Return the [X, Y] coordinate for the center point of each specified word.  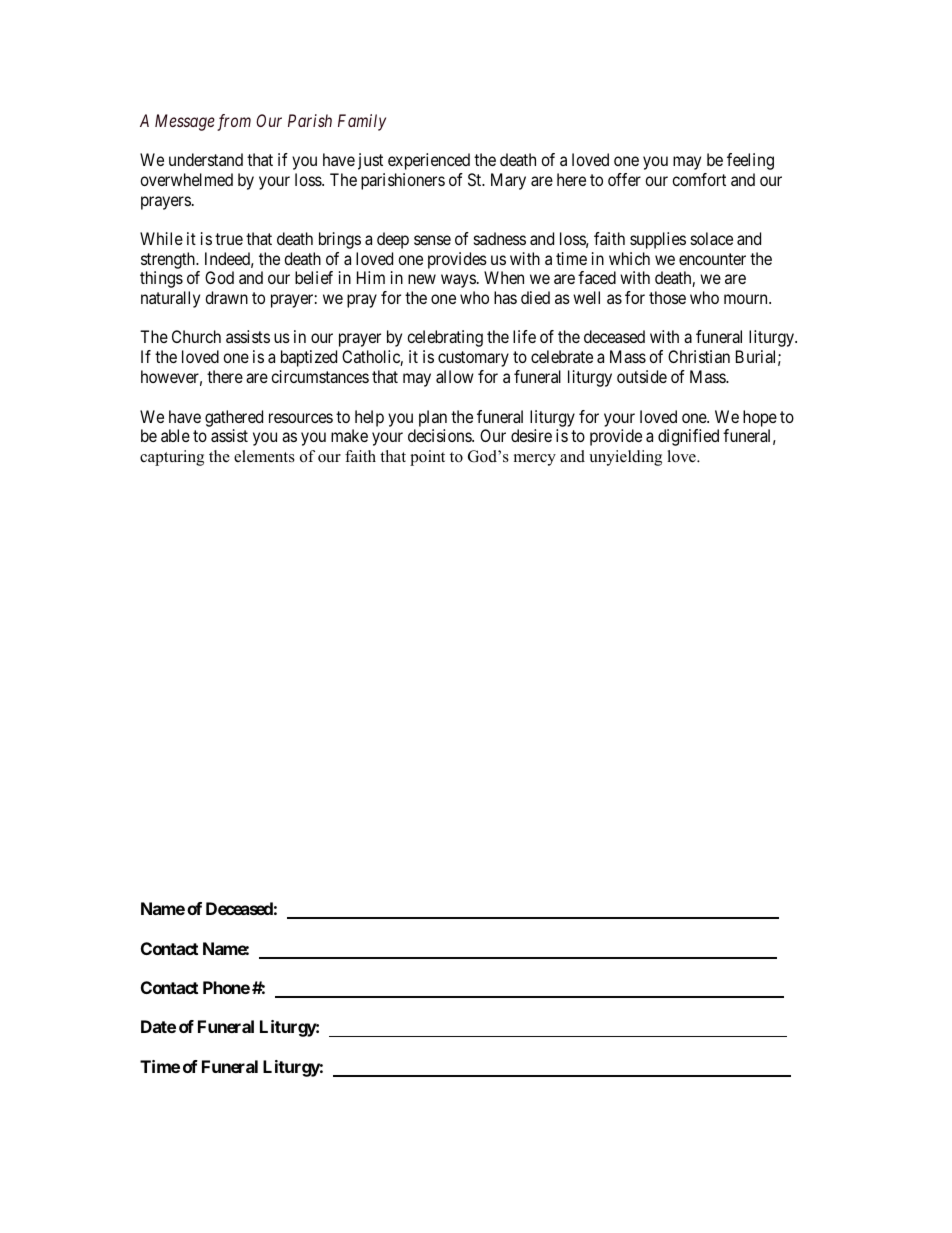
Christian [699, 356]
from [234, 122]
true [229, 239]
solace [712, 238]
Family [362, 122]
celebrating [445, 338]
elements [264, 456]
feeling [750, 161]
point [427, 458]
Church [196, 336]
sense [432, 240]
